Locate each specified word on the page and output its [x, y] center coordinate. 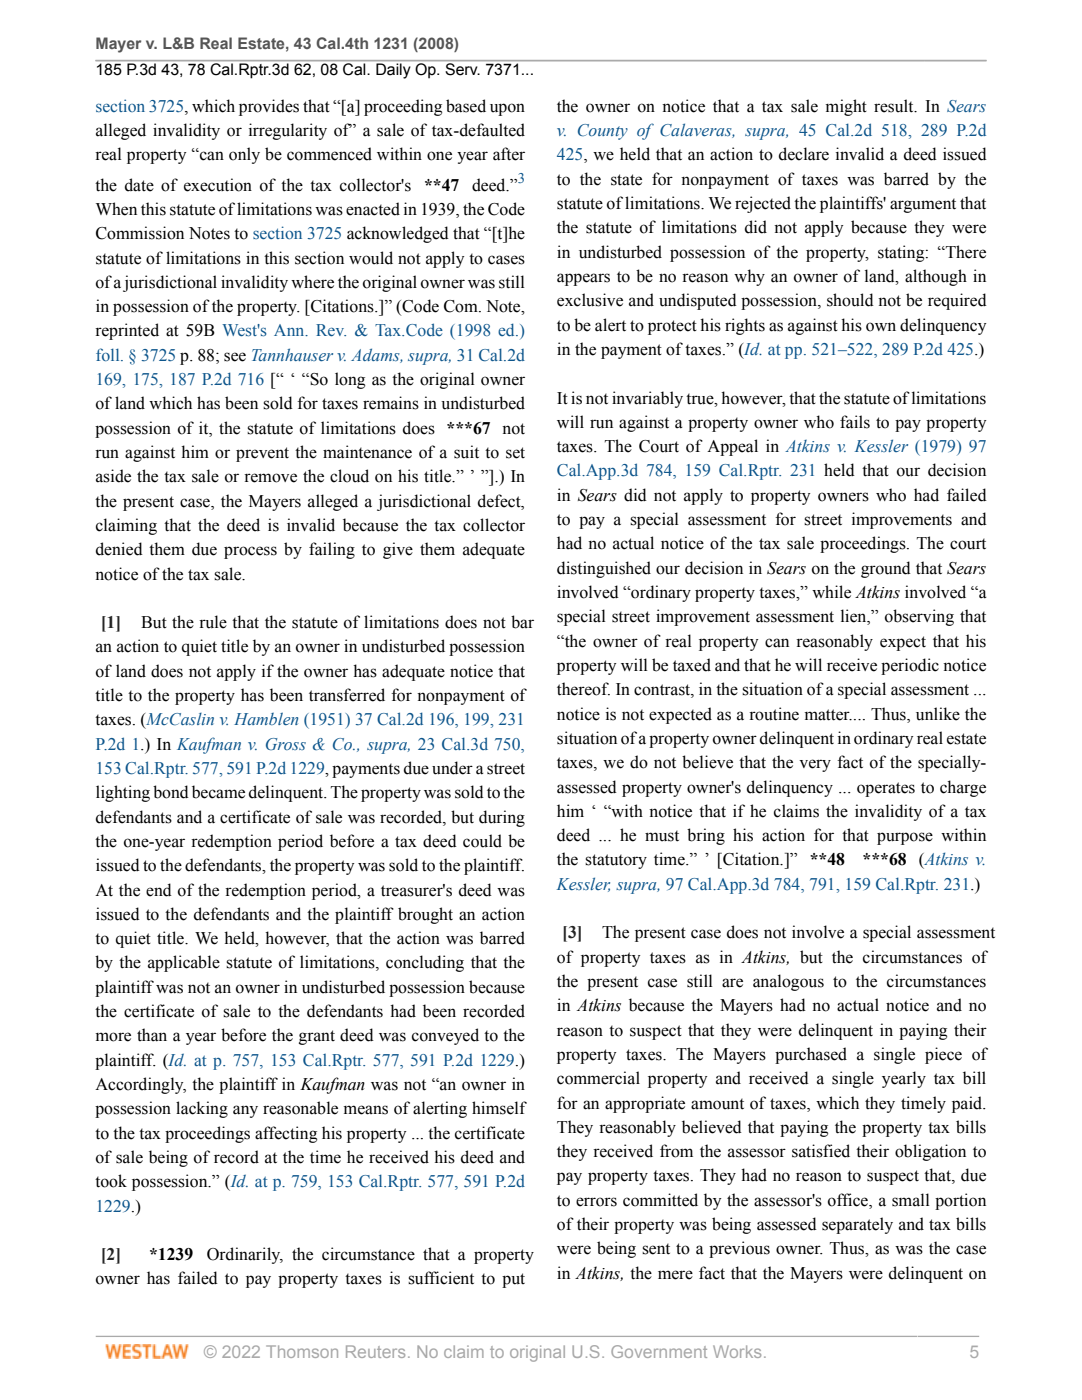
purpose [905, 838]
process [250, 552]
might [846, 107]
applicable [184, 963]
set [515, 453]
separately [857, 1225]
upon [507, 109]
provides [269, 107]
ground [886, 569]
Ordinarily [245, 1255]
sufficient [441, 1278]
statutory [616, 861]
